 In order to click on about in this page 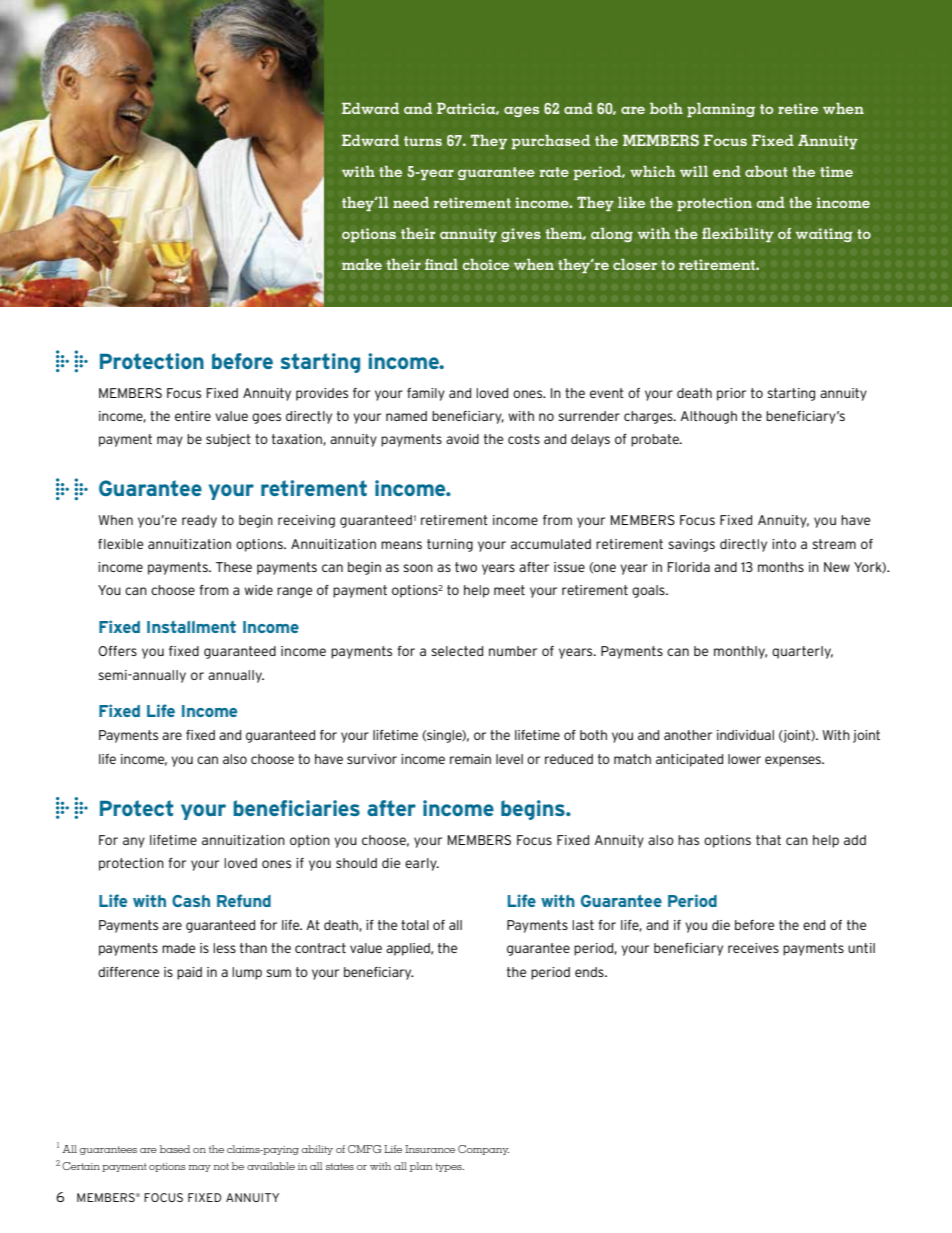, I will do `click(766, 171)`.
